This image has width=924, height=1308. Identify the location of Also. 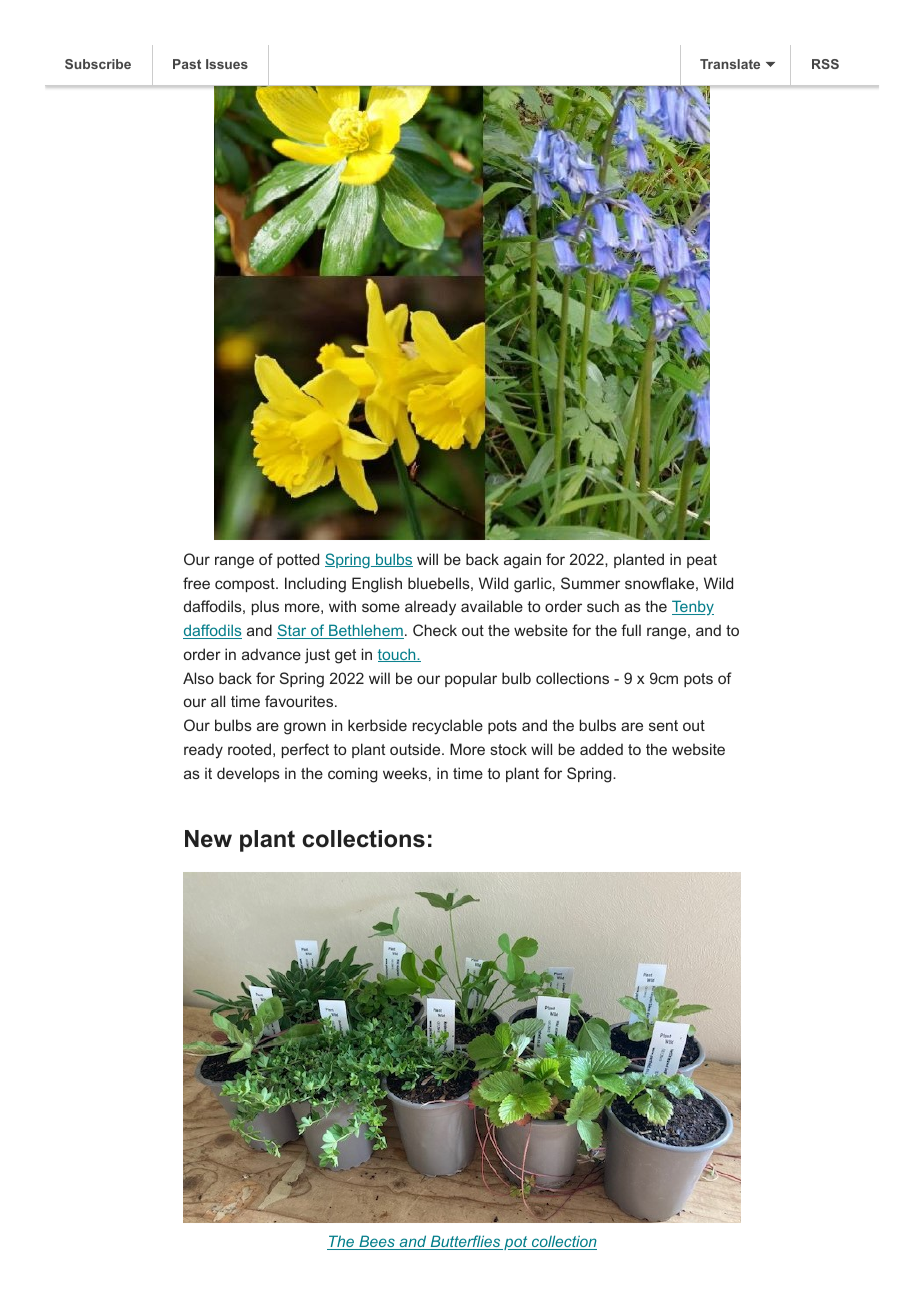
(198, 678).
